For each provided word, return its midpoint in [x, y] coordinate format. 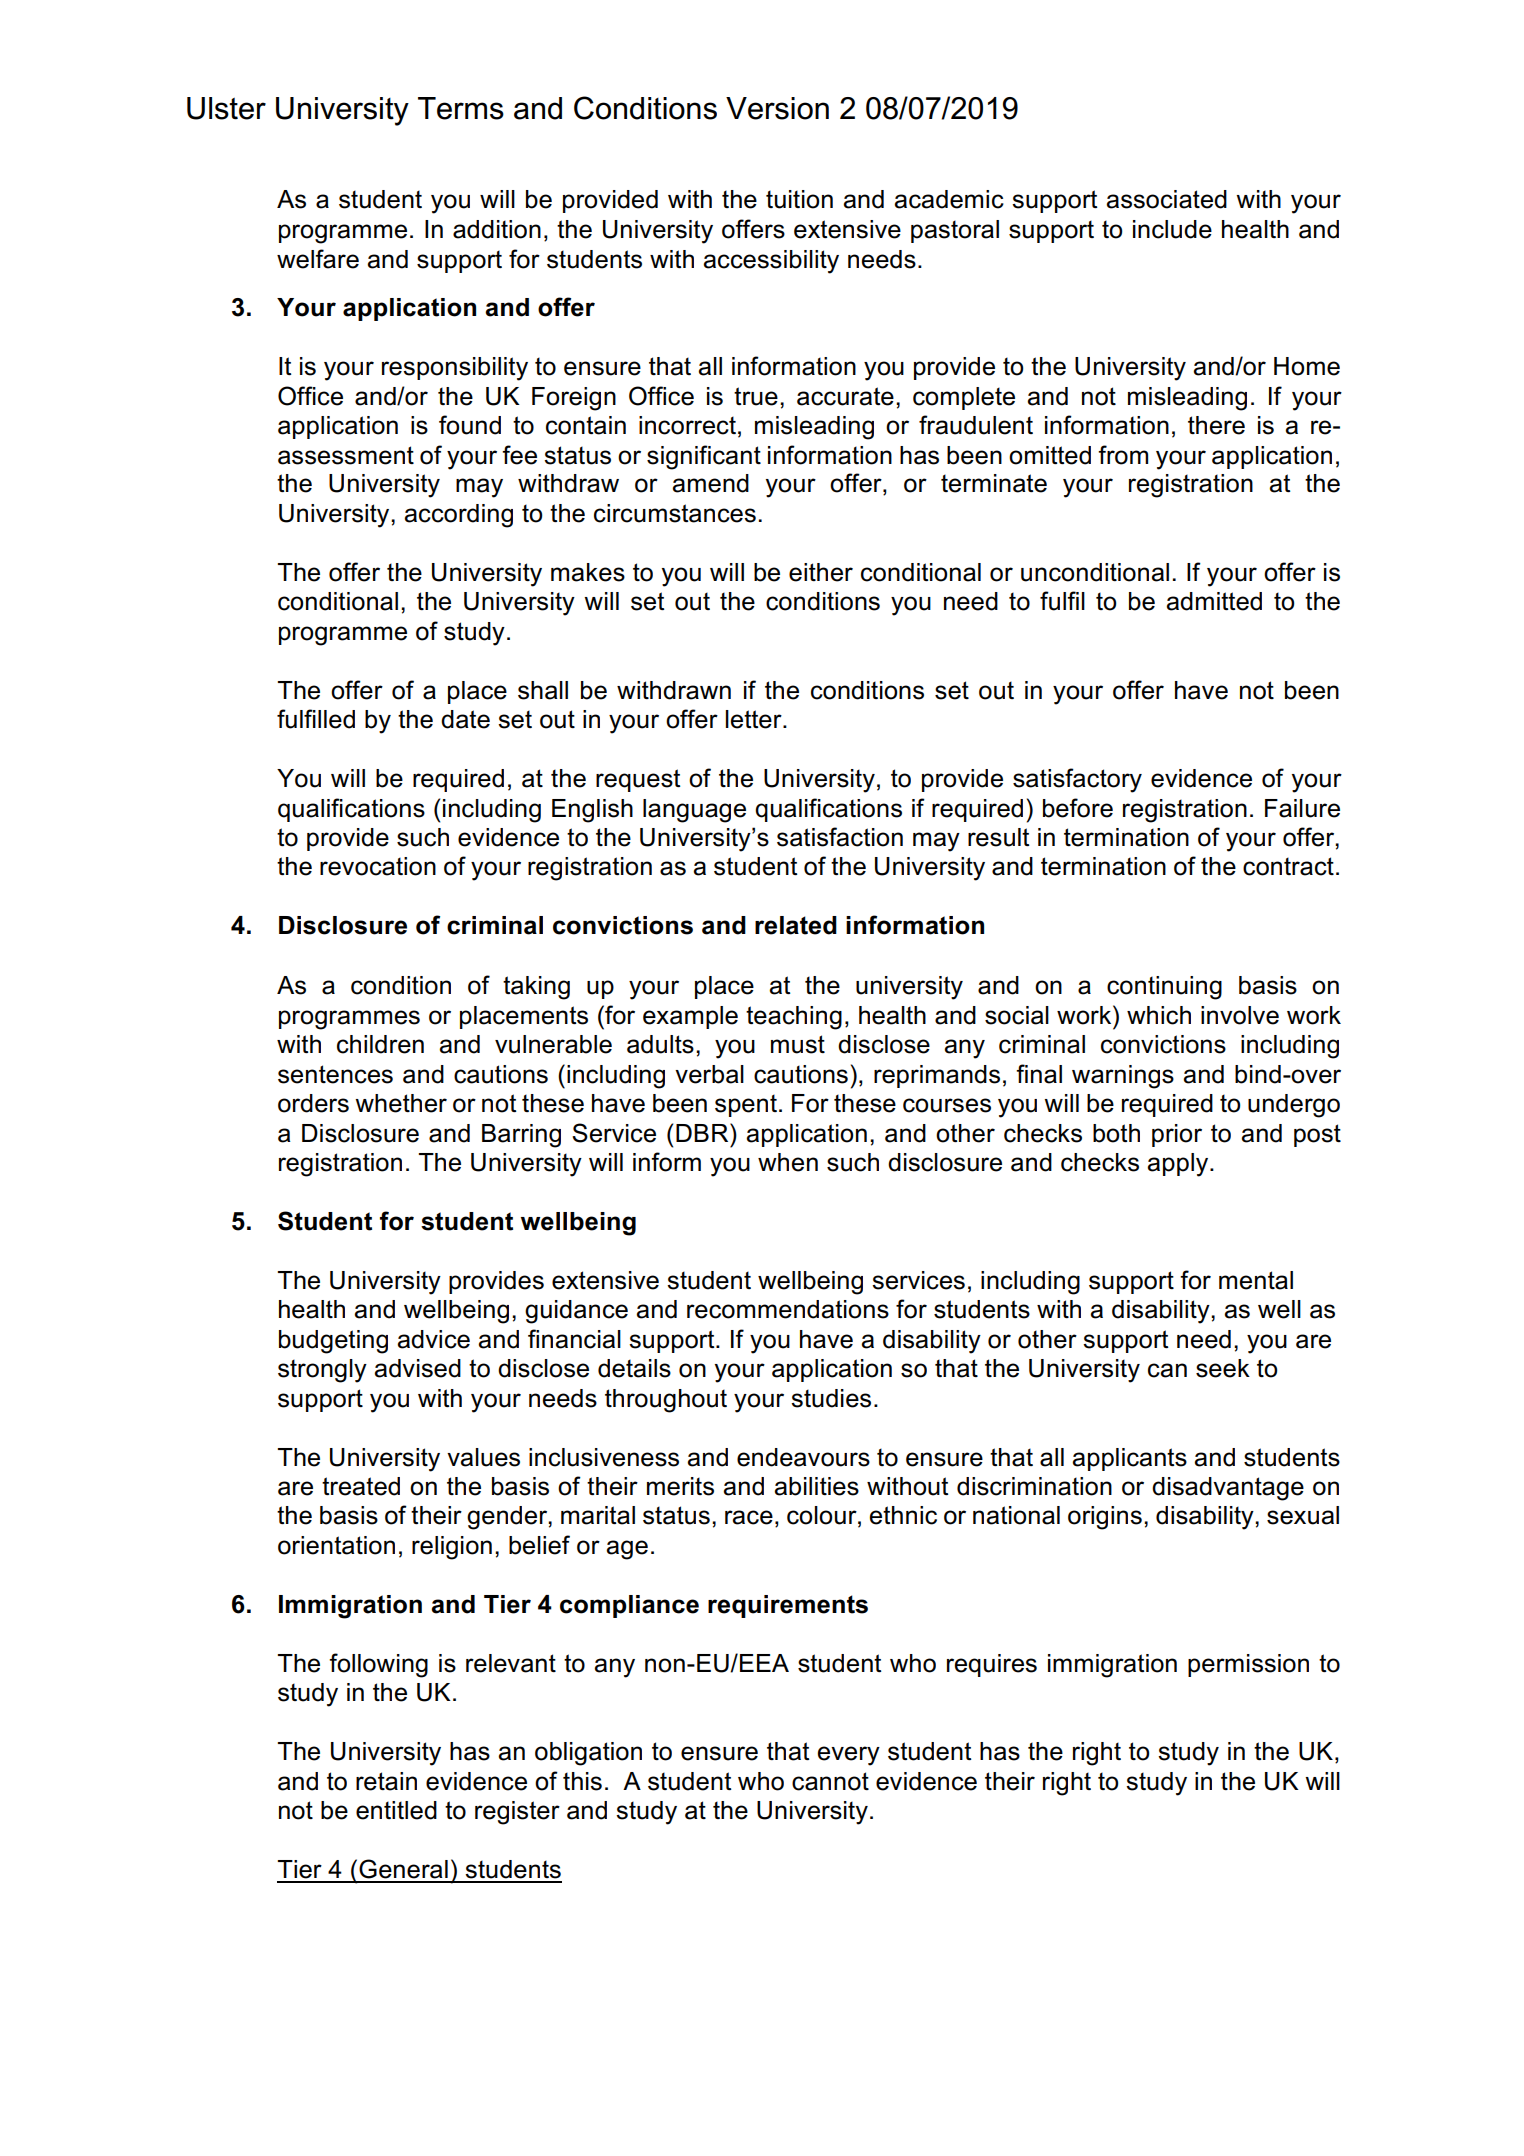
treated [361, 1486]
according [458, 516]
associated [1166, 199]
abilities [816, 1486]
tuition [799, 199]
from [1123, 455]
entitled [396, 1810]
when [788, 1162]
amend [710, 483]
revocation [378, 866]
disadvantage [1228, 1489]
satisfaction [840, 837]
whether [401, 1103]
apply [1179, 1165]
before [1078, 808]
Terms [461, 108]
